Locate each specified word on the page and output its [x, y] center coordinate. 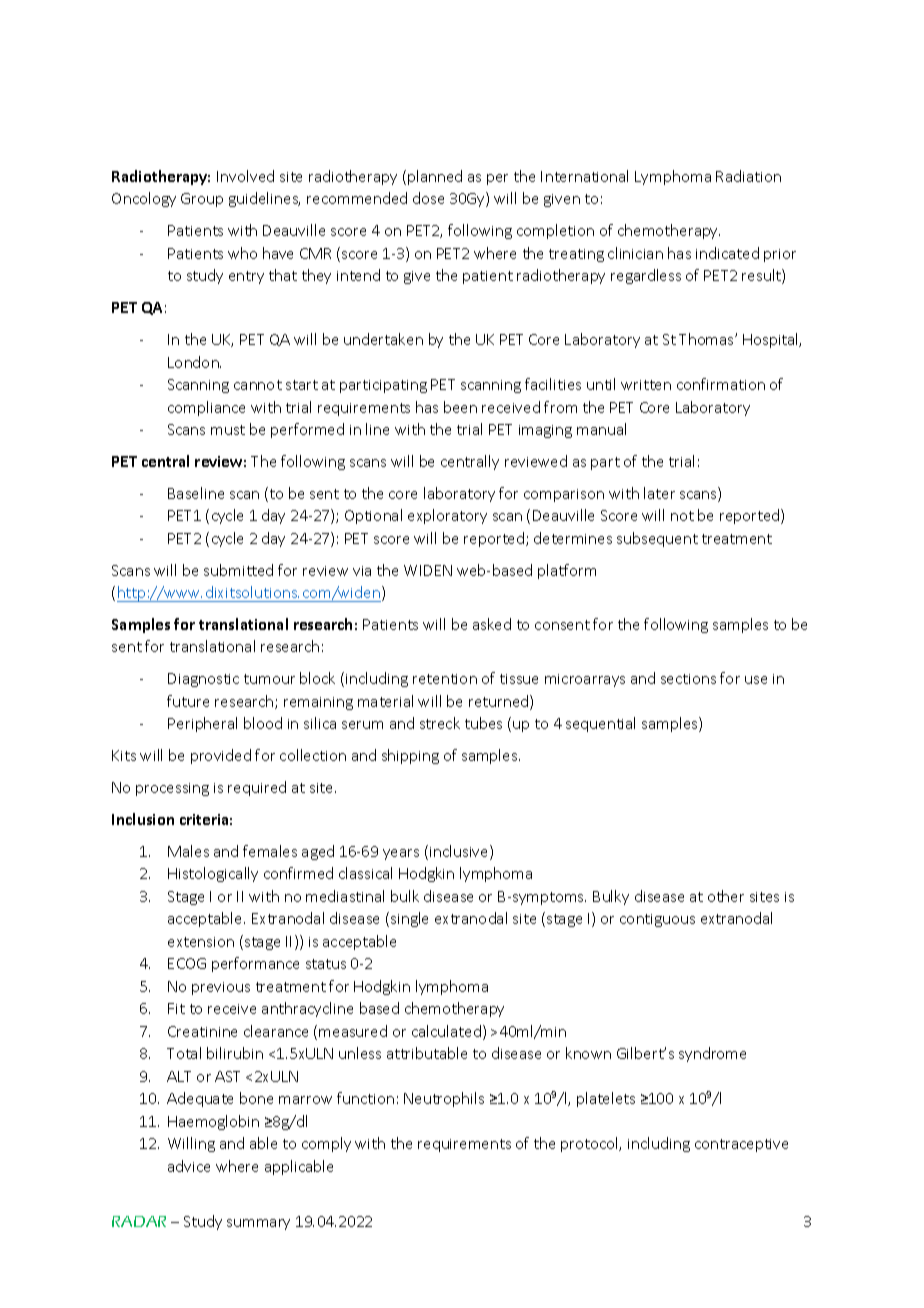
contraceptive [741, 1145]
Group [202, 200]
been [460, 407]
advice [189, 1166]
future [188, 701]
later [659, 493]
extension [201, 942]
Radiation [748, 176]
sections [688, 679]
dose [428, 198]
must [228, 430]
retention [445, 679]
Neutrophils [444, 1099]
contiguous [657, 920]
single [409, 919]
